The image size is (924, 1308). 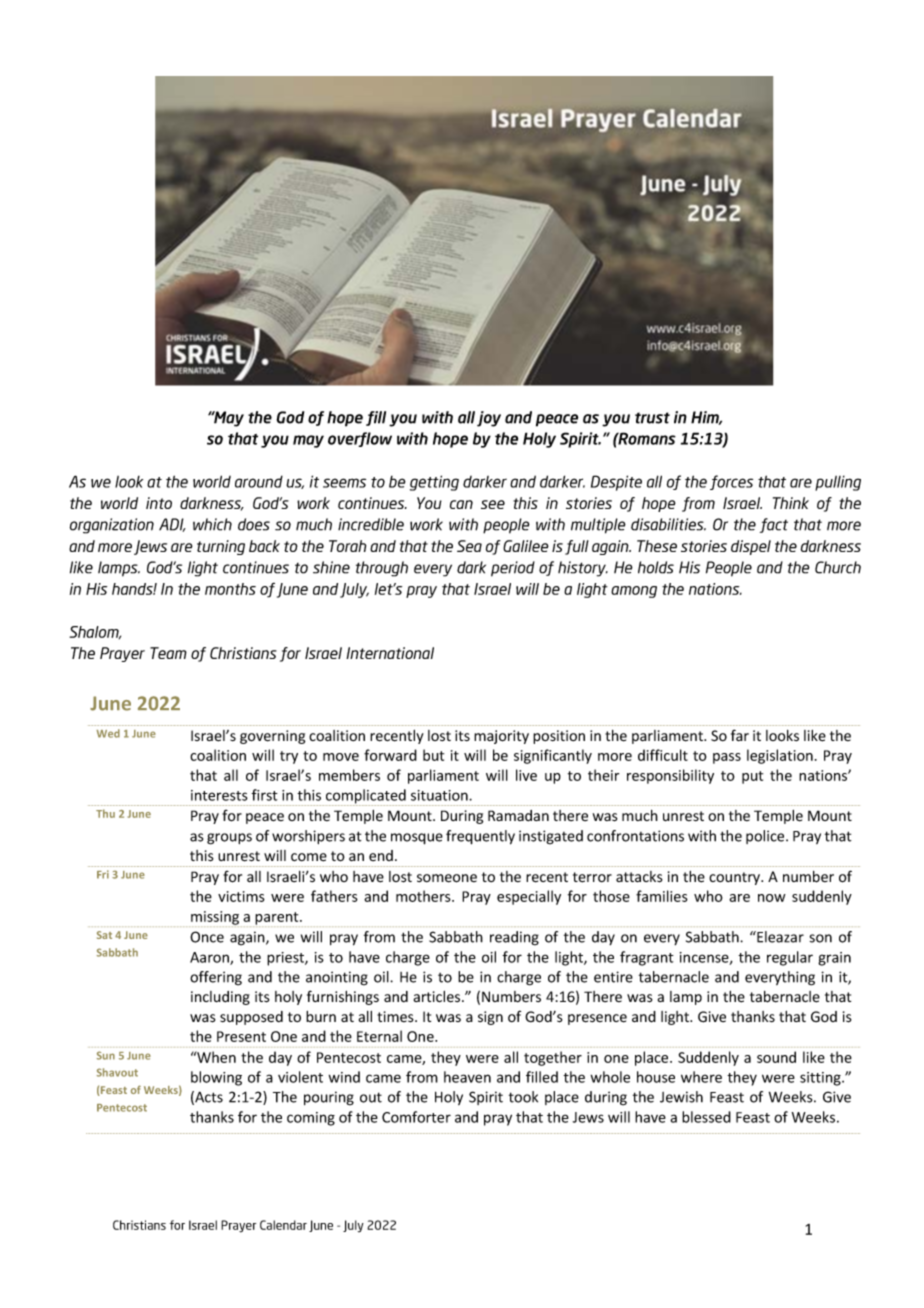 I want to click on around, so click(x=259, y=481).
